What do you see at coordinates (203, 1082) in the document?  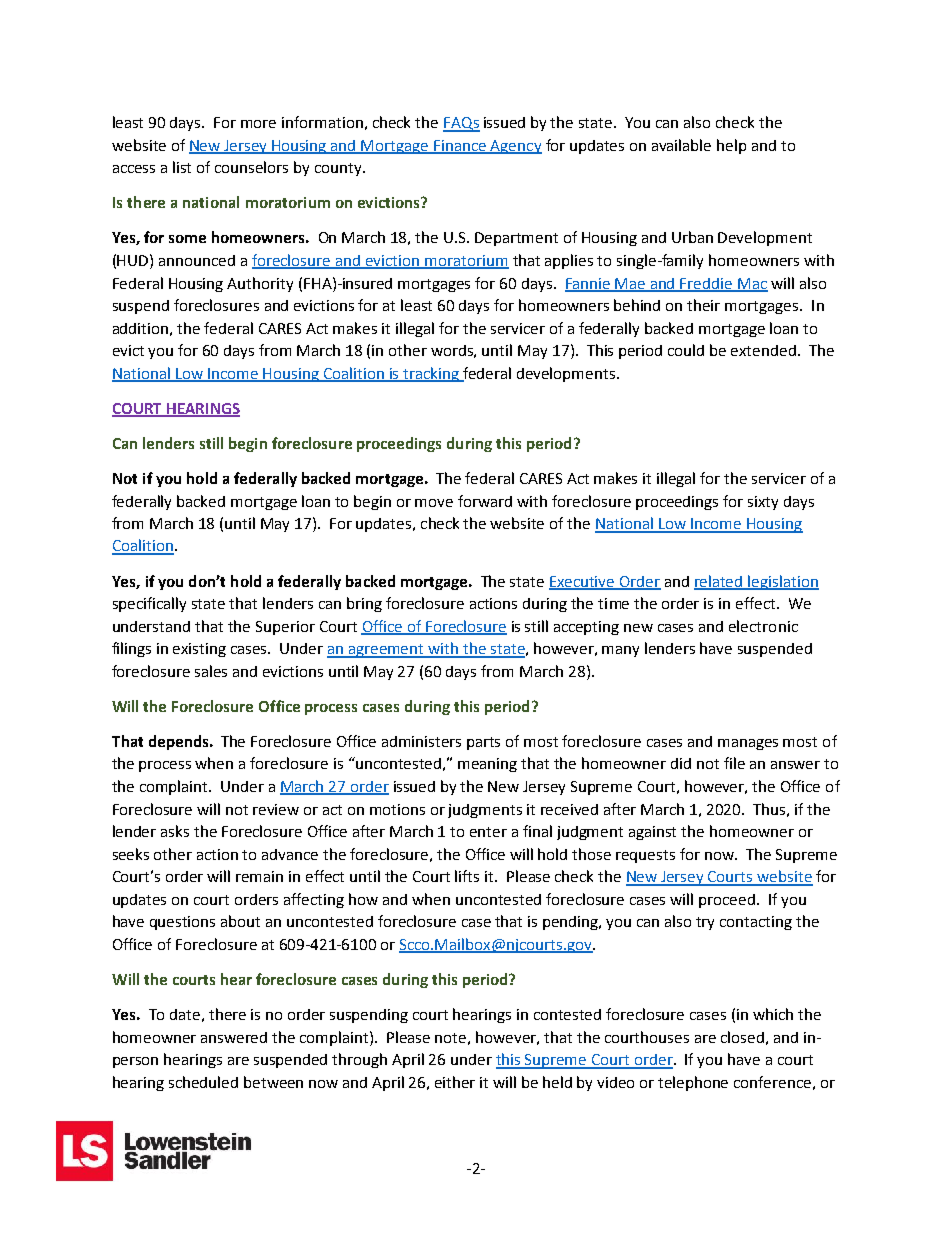 I see `scheduled` at bounding box center [203, 1082].
